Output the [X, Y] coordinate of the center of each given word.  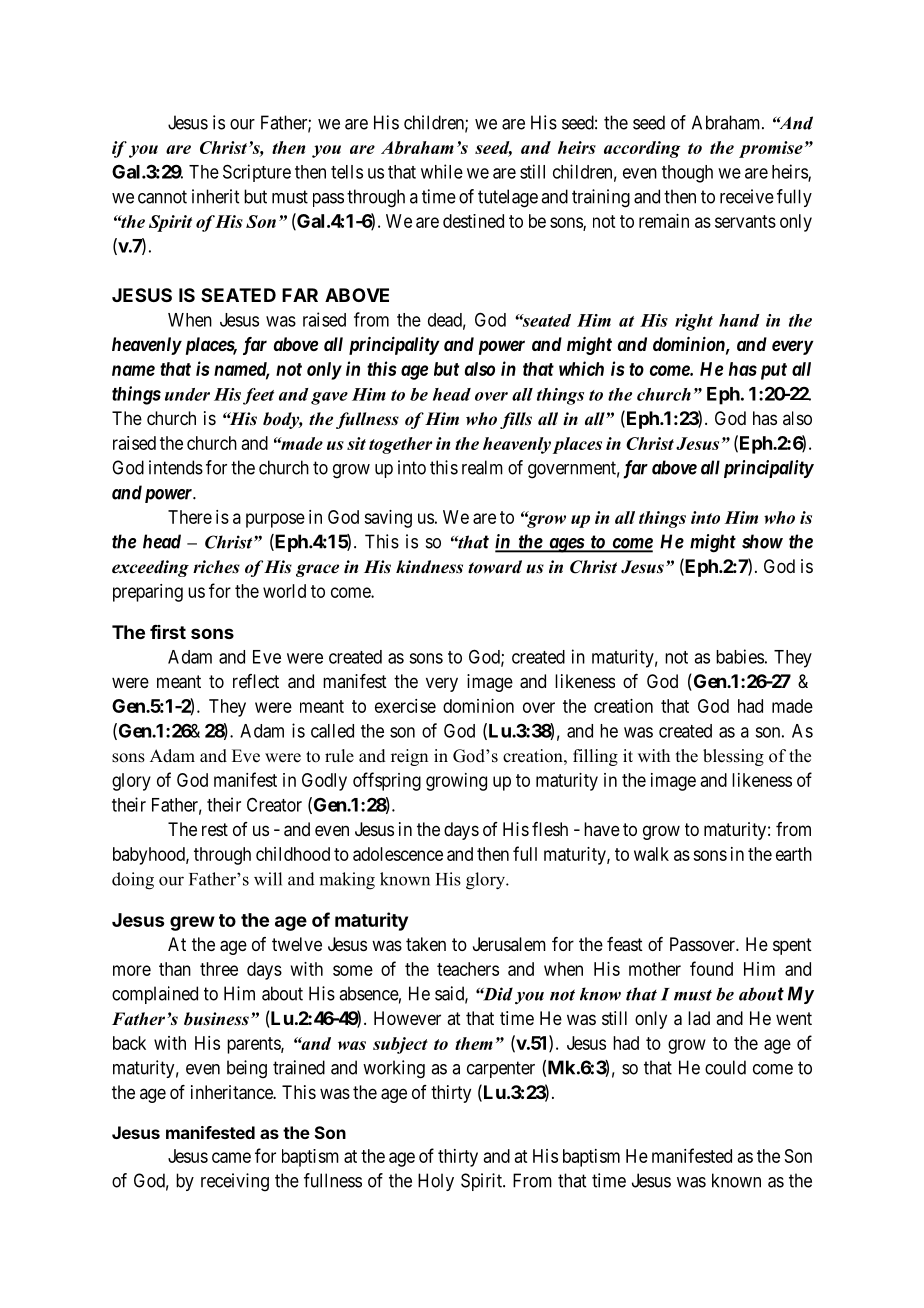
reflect [256, 681]
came [231, 1157]
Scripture [257, 173]
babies [740, 656]
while [442, 171]
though [687, 174]
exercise [405, 706]
